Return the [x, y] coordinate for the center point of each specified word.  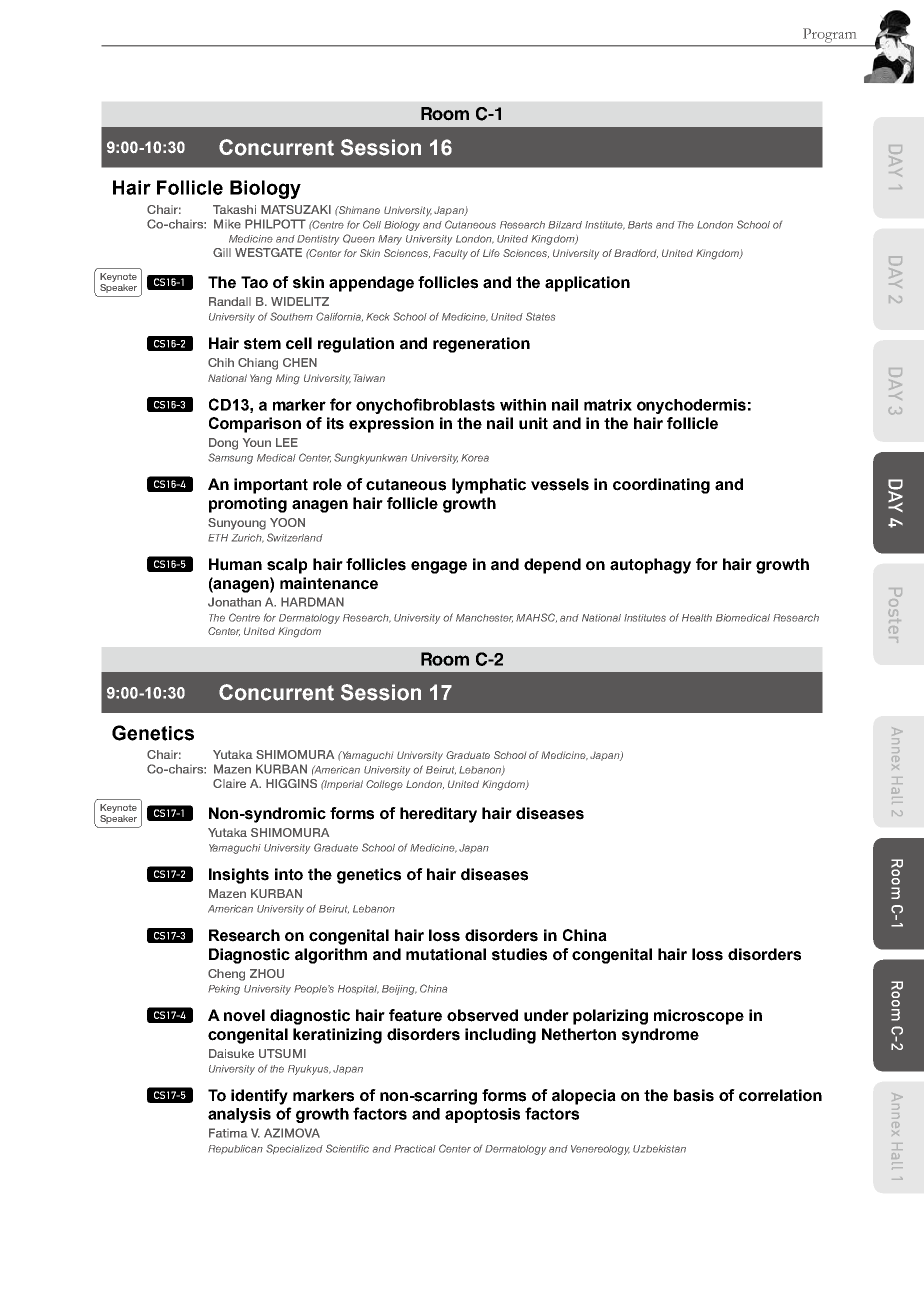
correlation [780, 1095]
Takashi [234, 209]
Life [491, 253]
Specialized [294, 1149]
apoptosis [482, 1115]
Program [830, 35]
